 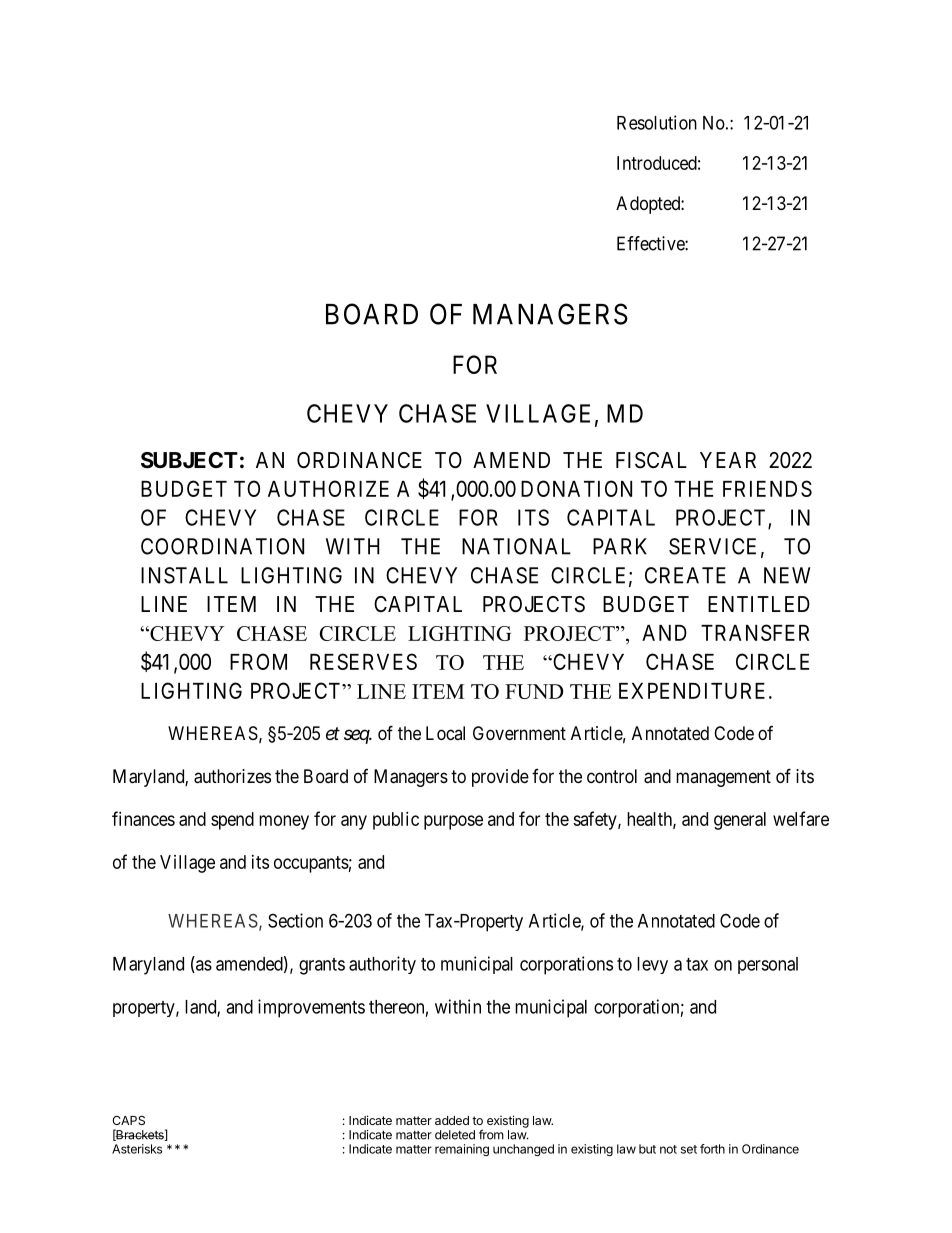 I want to click on DONATION, so click(x=576, y=488).
